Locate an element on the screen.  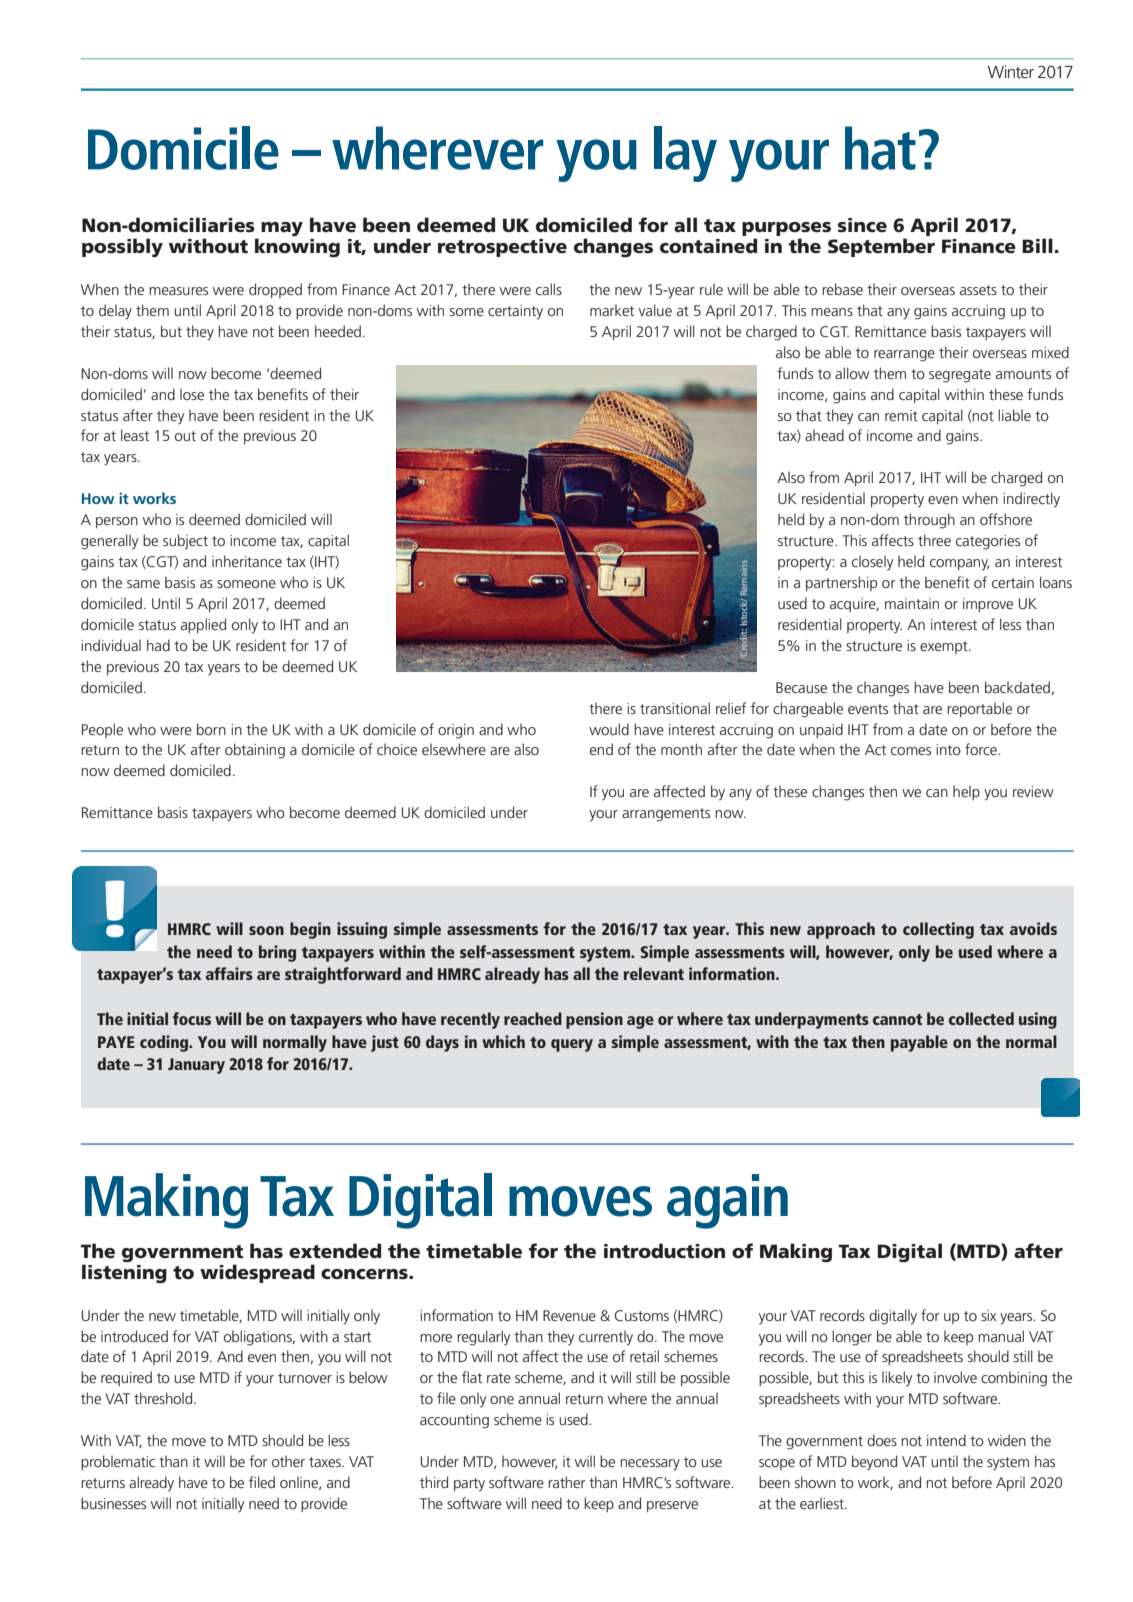
other is located at coordinates (288, 1461).
